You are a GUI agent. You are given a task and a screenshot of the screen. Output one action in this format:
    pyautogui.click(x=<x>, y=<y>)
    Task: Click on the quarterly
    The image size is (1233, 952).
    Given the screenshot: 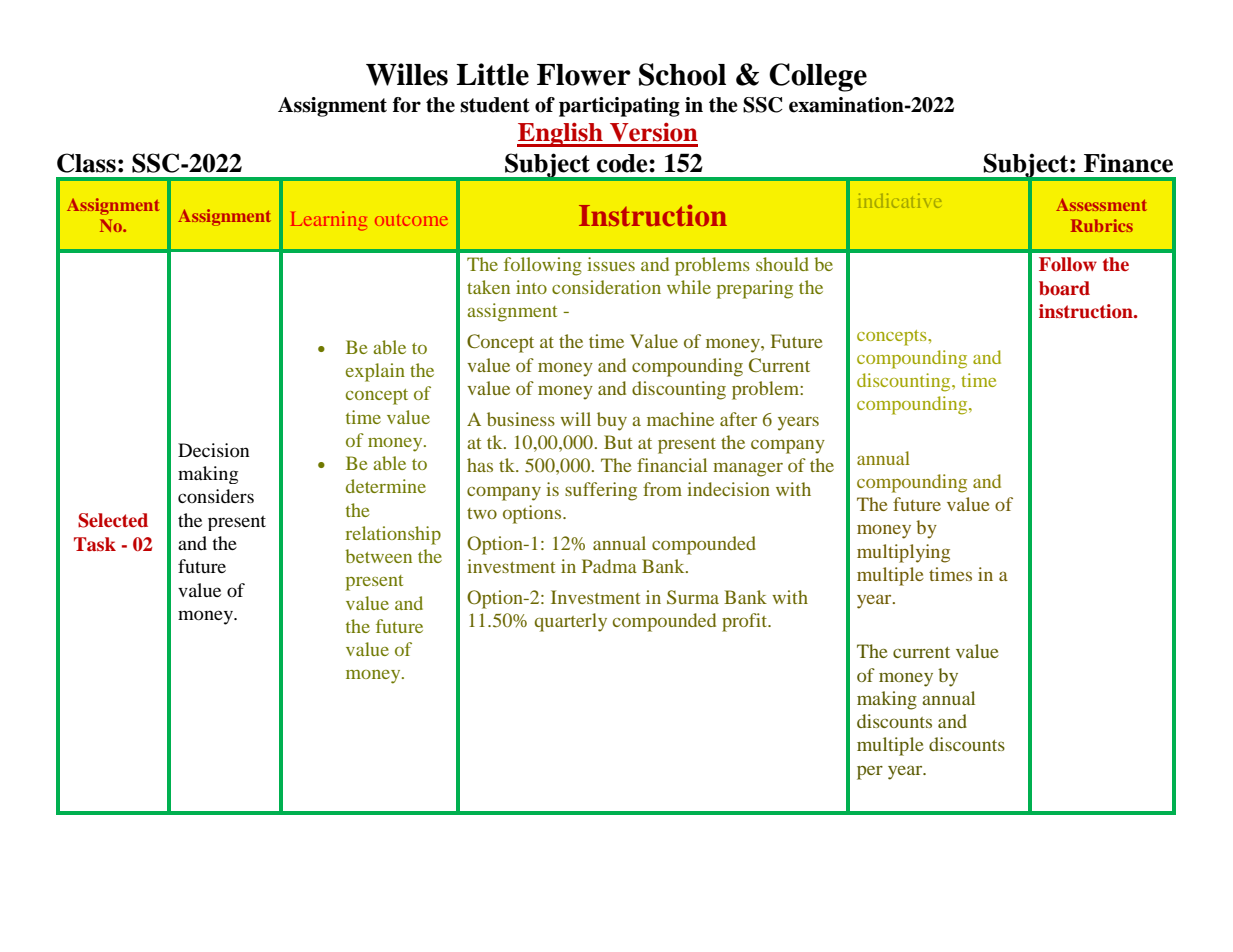 What is the action you would take?
    pyautogui.click(x=571, y=622)
